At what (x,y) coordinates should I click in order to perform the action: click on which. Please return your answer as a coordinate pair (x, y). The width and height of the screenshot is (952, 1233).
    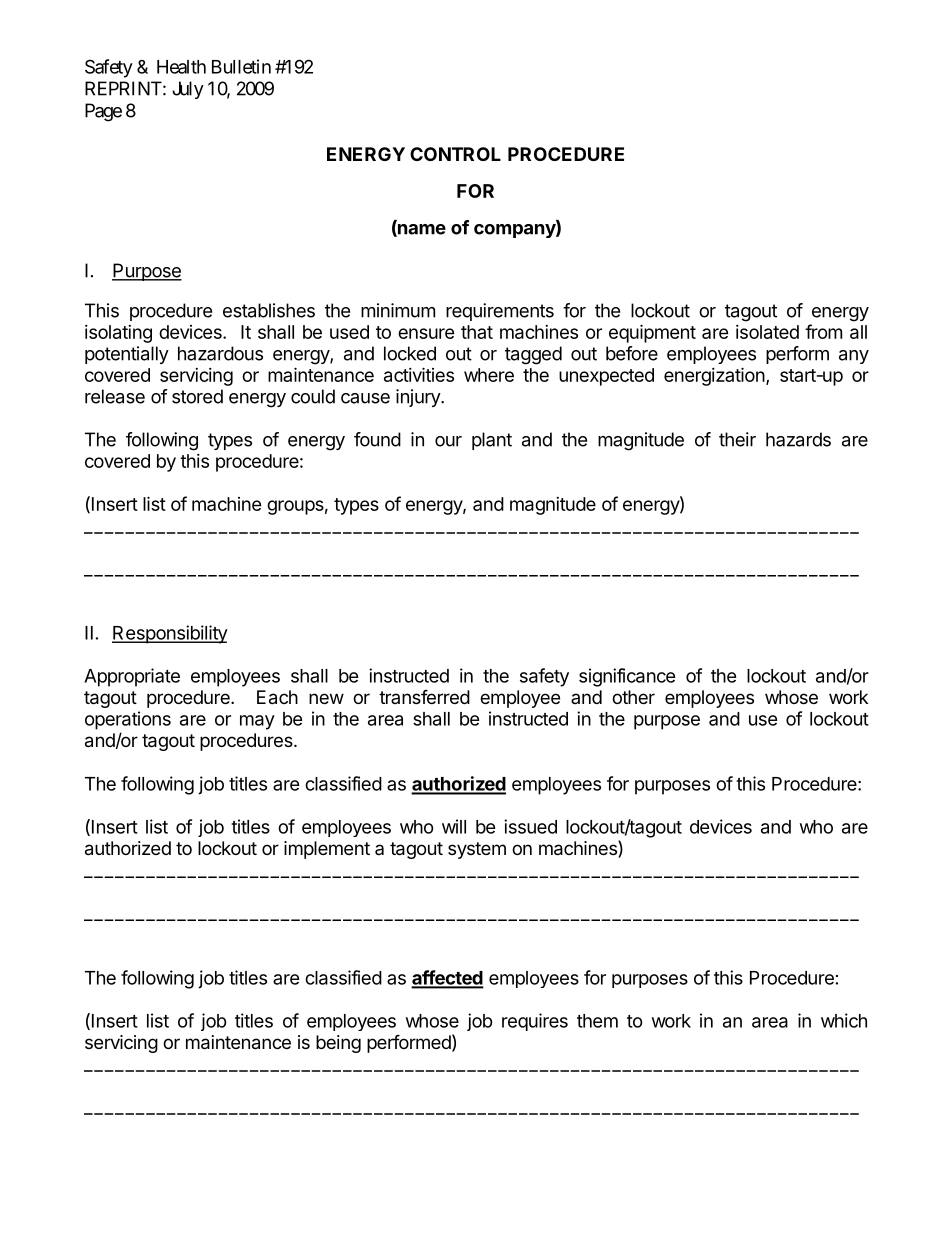
    Looking at the image, I should click on (844, 1020).
